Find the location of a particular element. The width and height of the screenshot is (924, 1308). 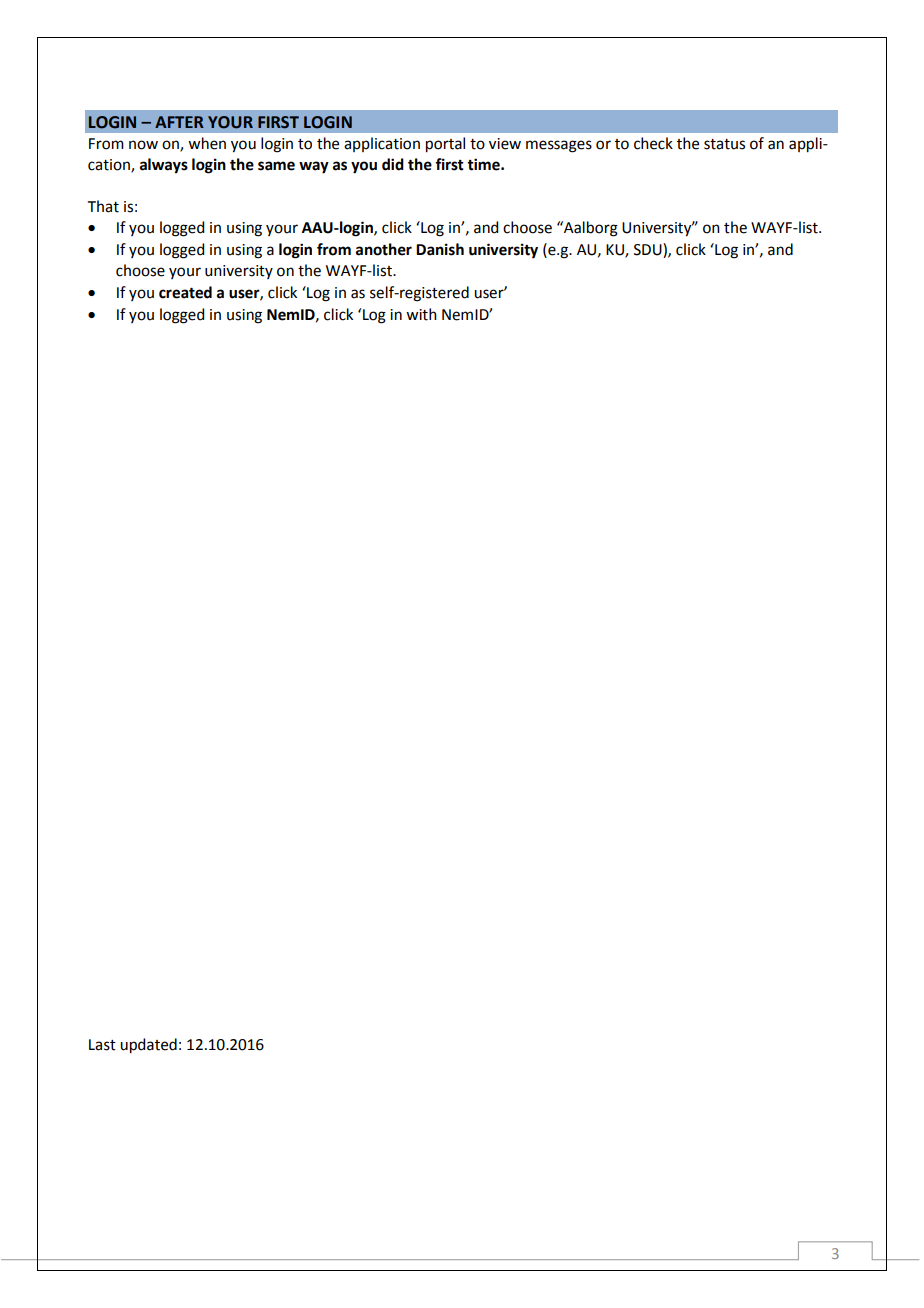

status is located at coordinates (724, 144).
